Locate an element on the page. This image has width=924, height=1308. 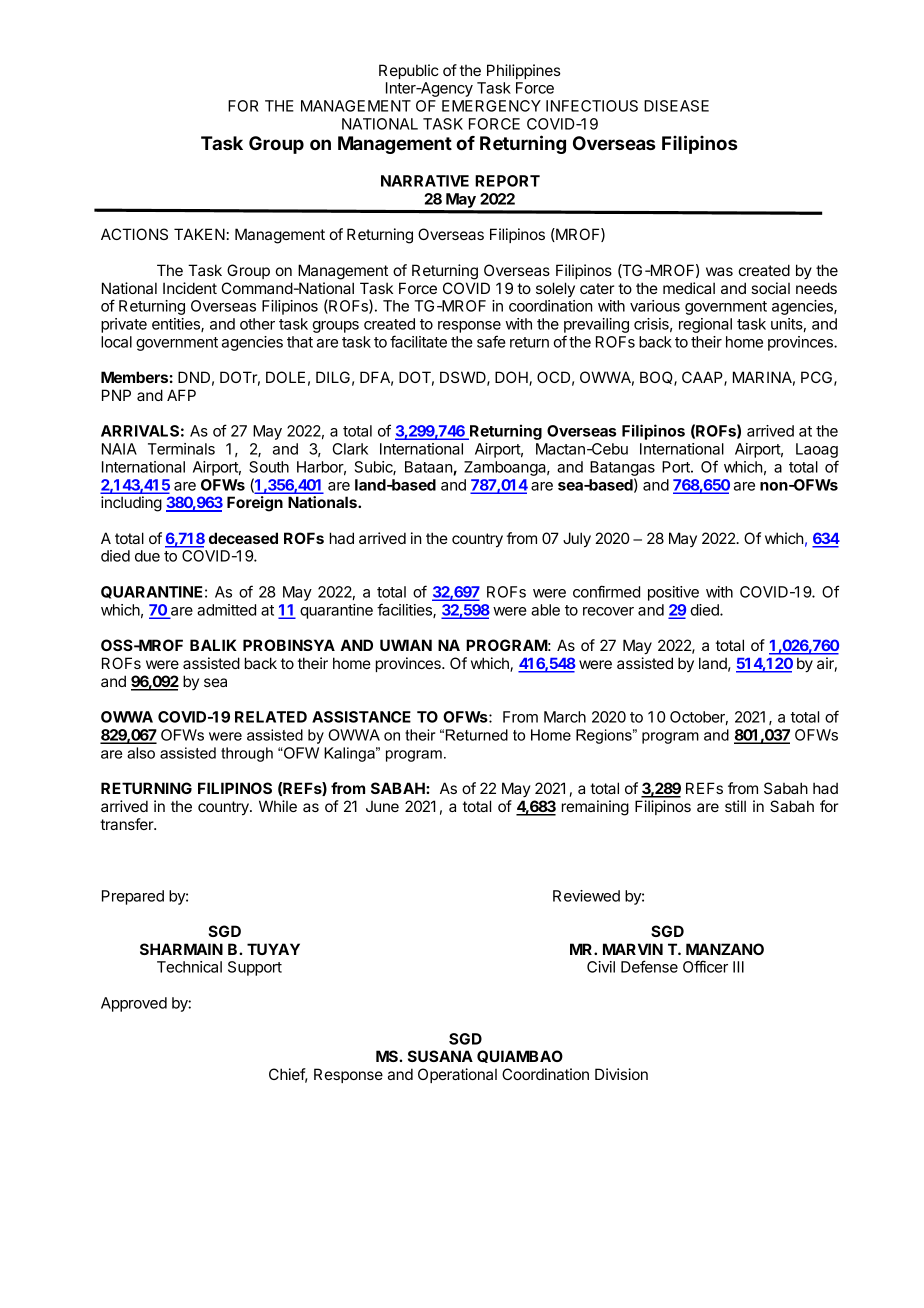
June is located at coordinates (382, 806).
